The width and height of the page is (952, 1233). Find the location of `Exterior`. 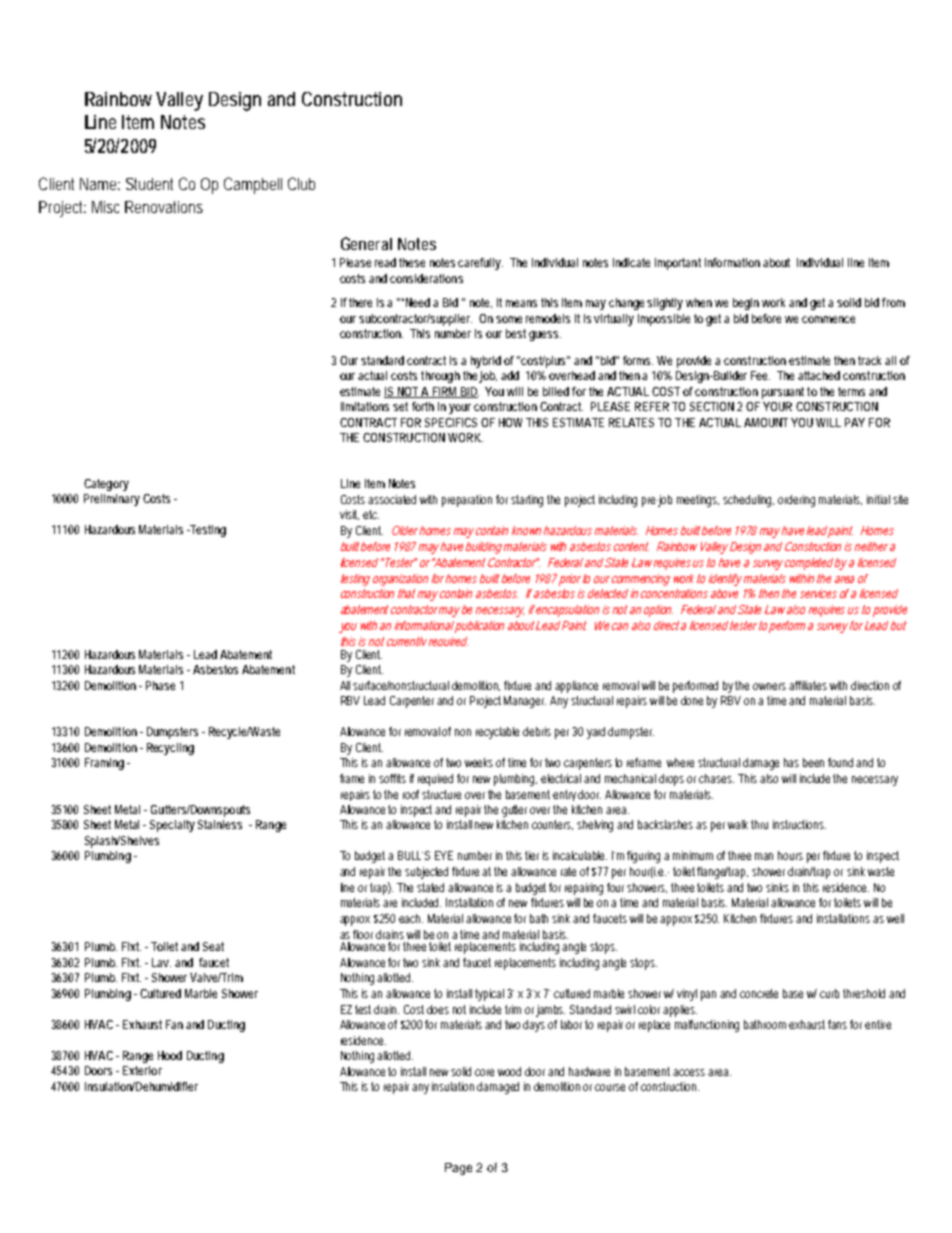

Exterior is located at coordinates (142, 1070).
